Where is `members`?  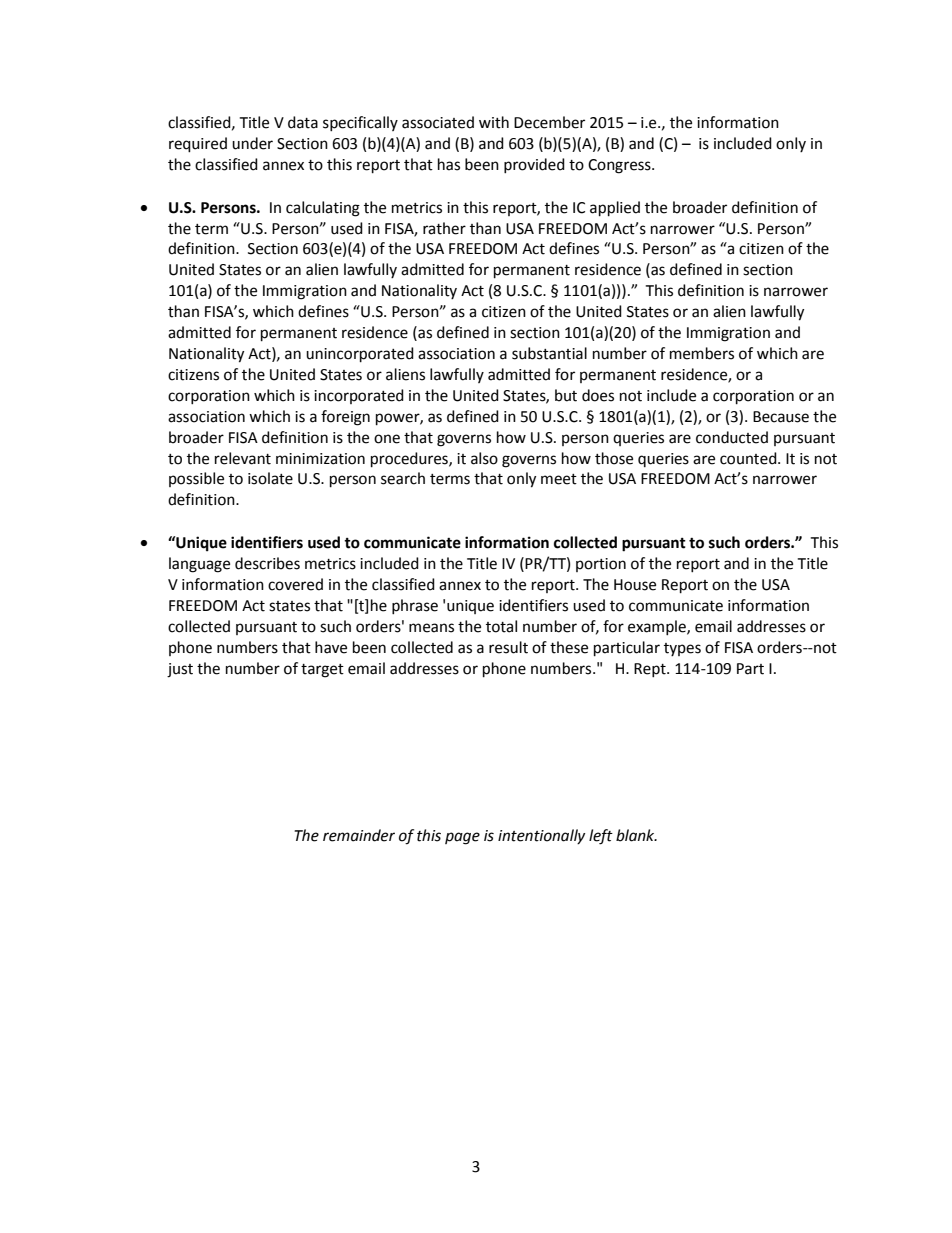 members is located at coordinates (702, 353).
